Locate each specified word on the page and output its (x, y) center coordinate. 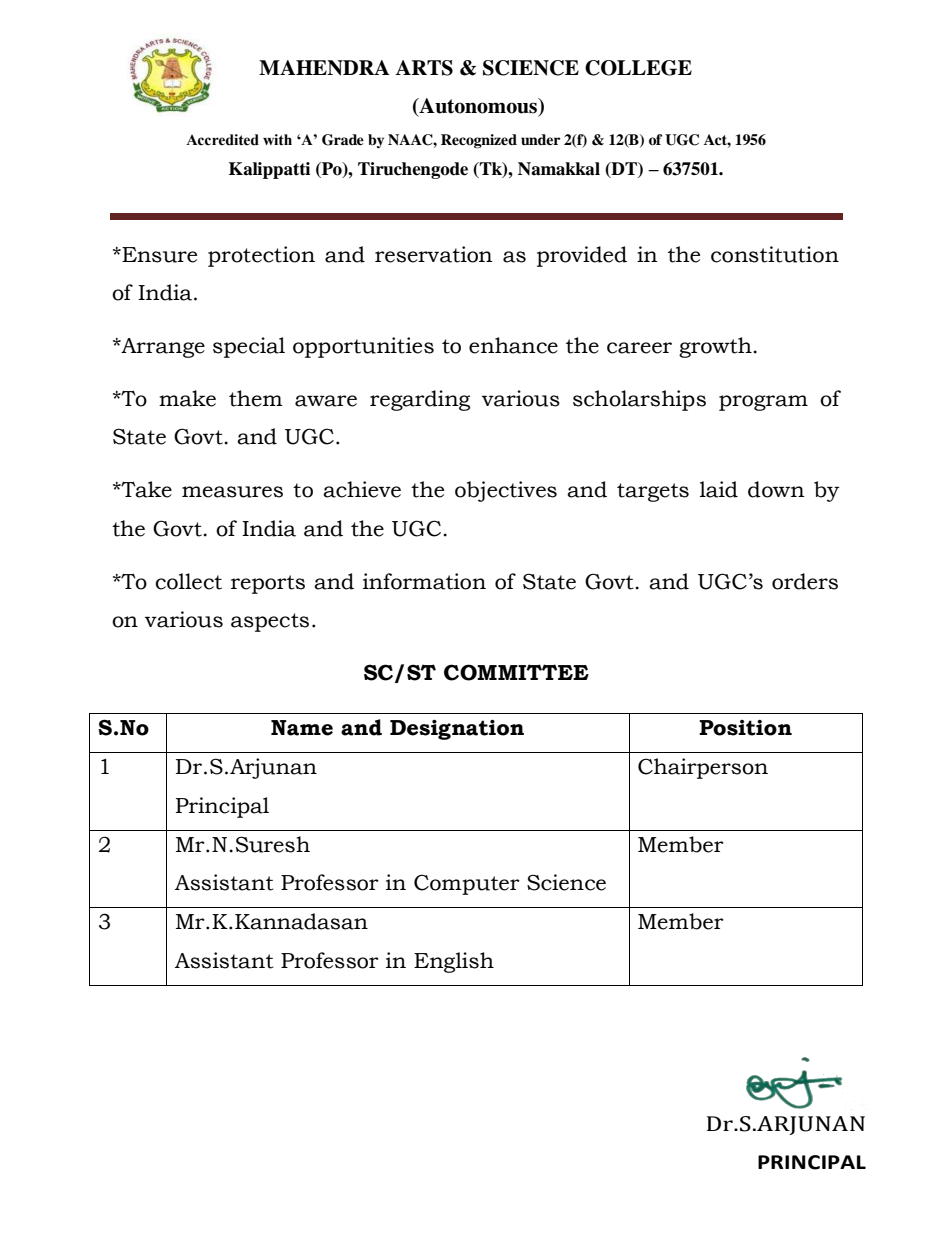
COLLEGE (638, 68)
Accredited (222, 140)
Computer (467, 884)
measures (232, 492)
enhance (513, 345)
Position (745, 728)
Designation (457, 730)
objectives (506, 491)
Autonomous (478, 107)
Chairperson (703, 768)
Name (302, 728)
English (454, 962)
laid (719, 489)
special (249, 347)
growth (716, 347)
